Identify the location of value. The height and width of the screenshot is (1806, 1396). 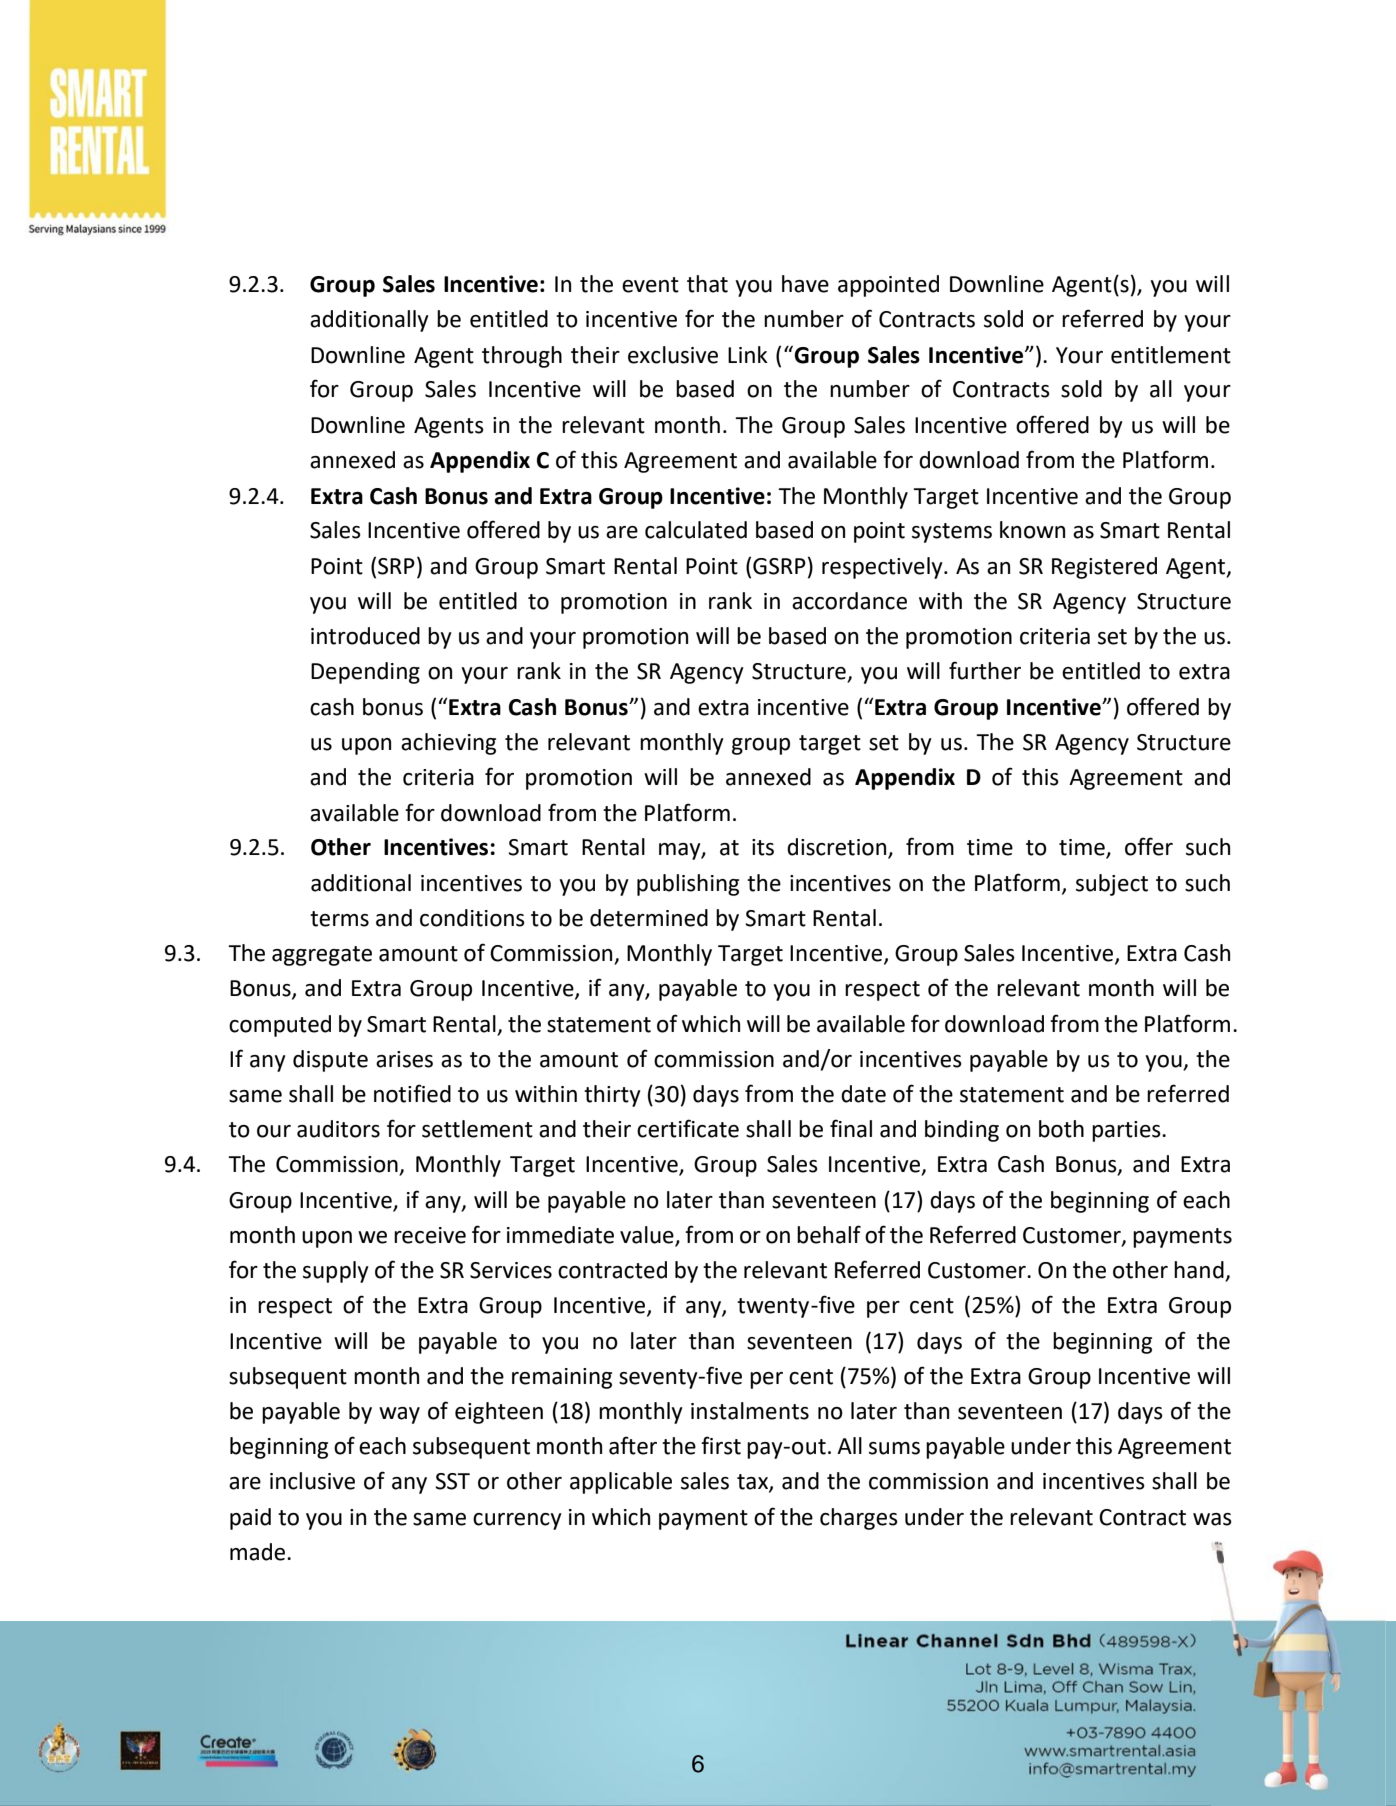
(648, 1236).
